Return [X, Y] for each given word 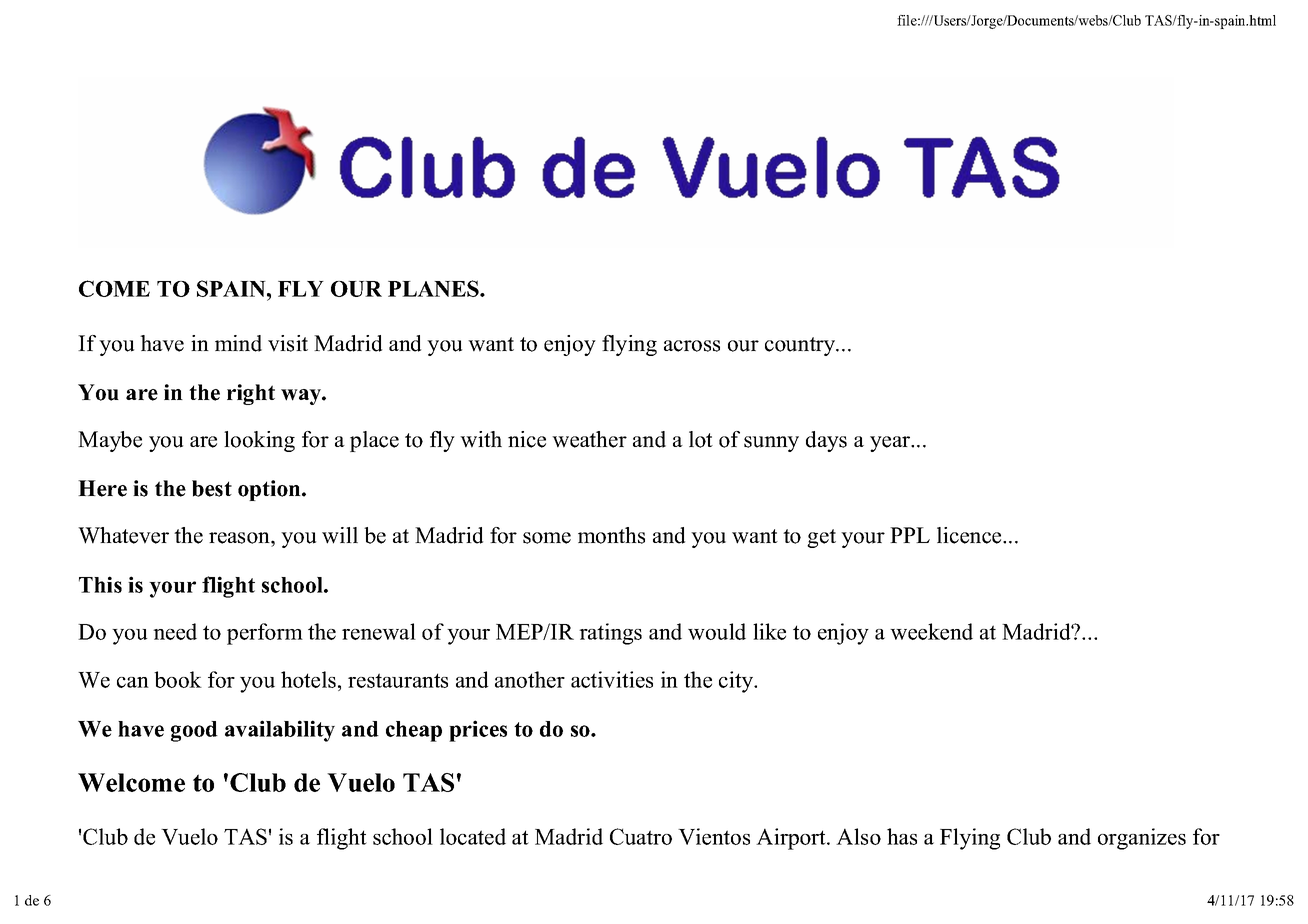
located [473, 836]
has [902, 836]
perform [265, 634]
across [692, 346]
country [801, 346]
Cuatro [641, 836]
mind [238, 343]
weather [589, 439]
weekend [931, 631]
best [212, 488]
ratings [610, 634]
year [891, 444]
